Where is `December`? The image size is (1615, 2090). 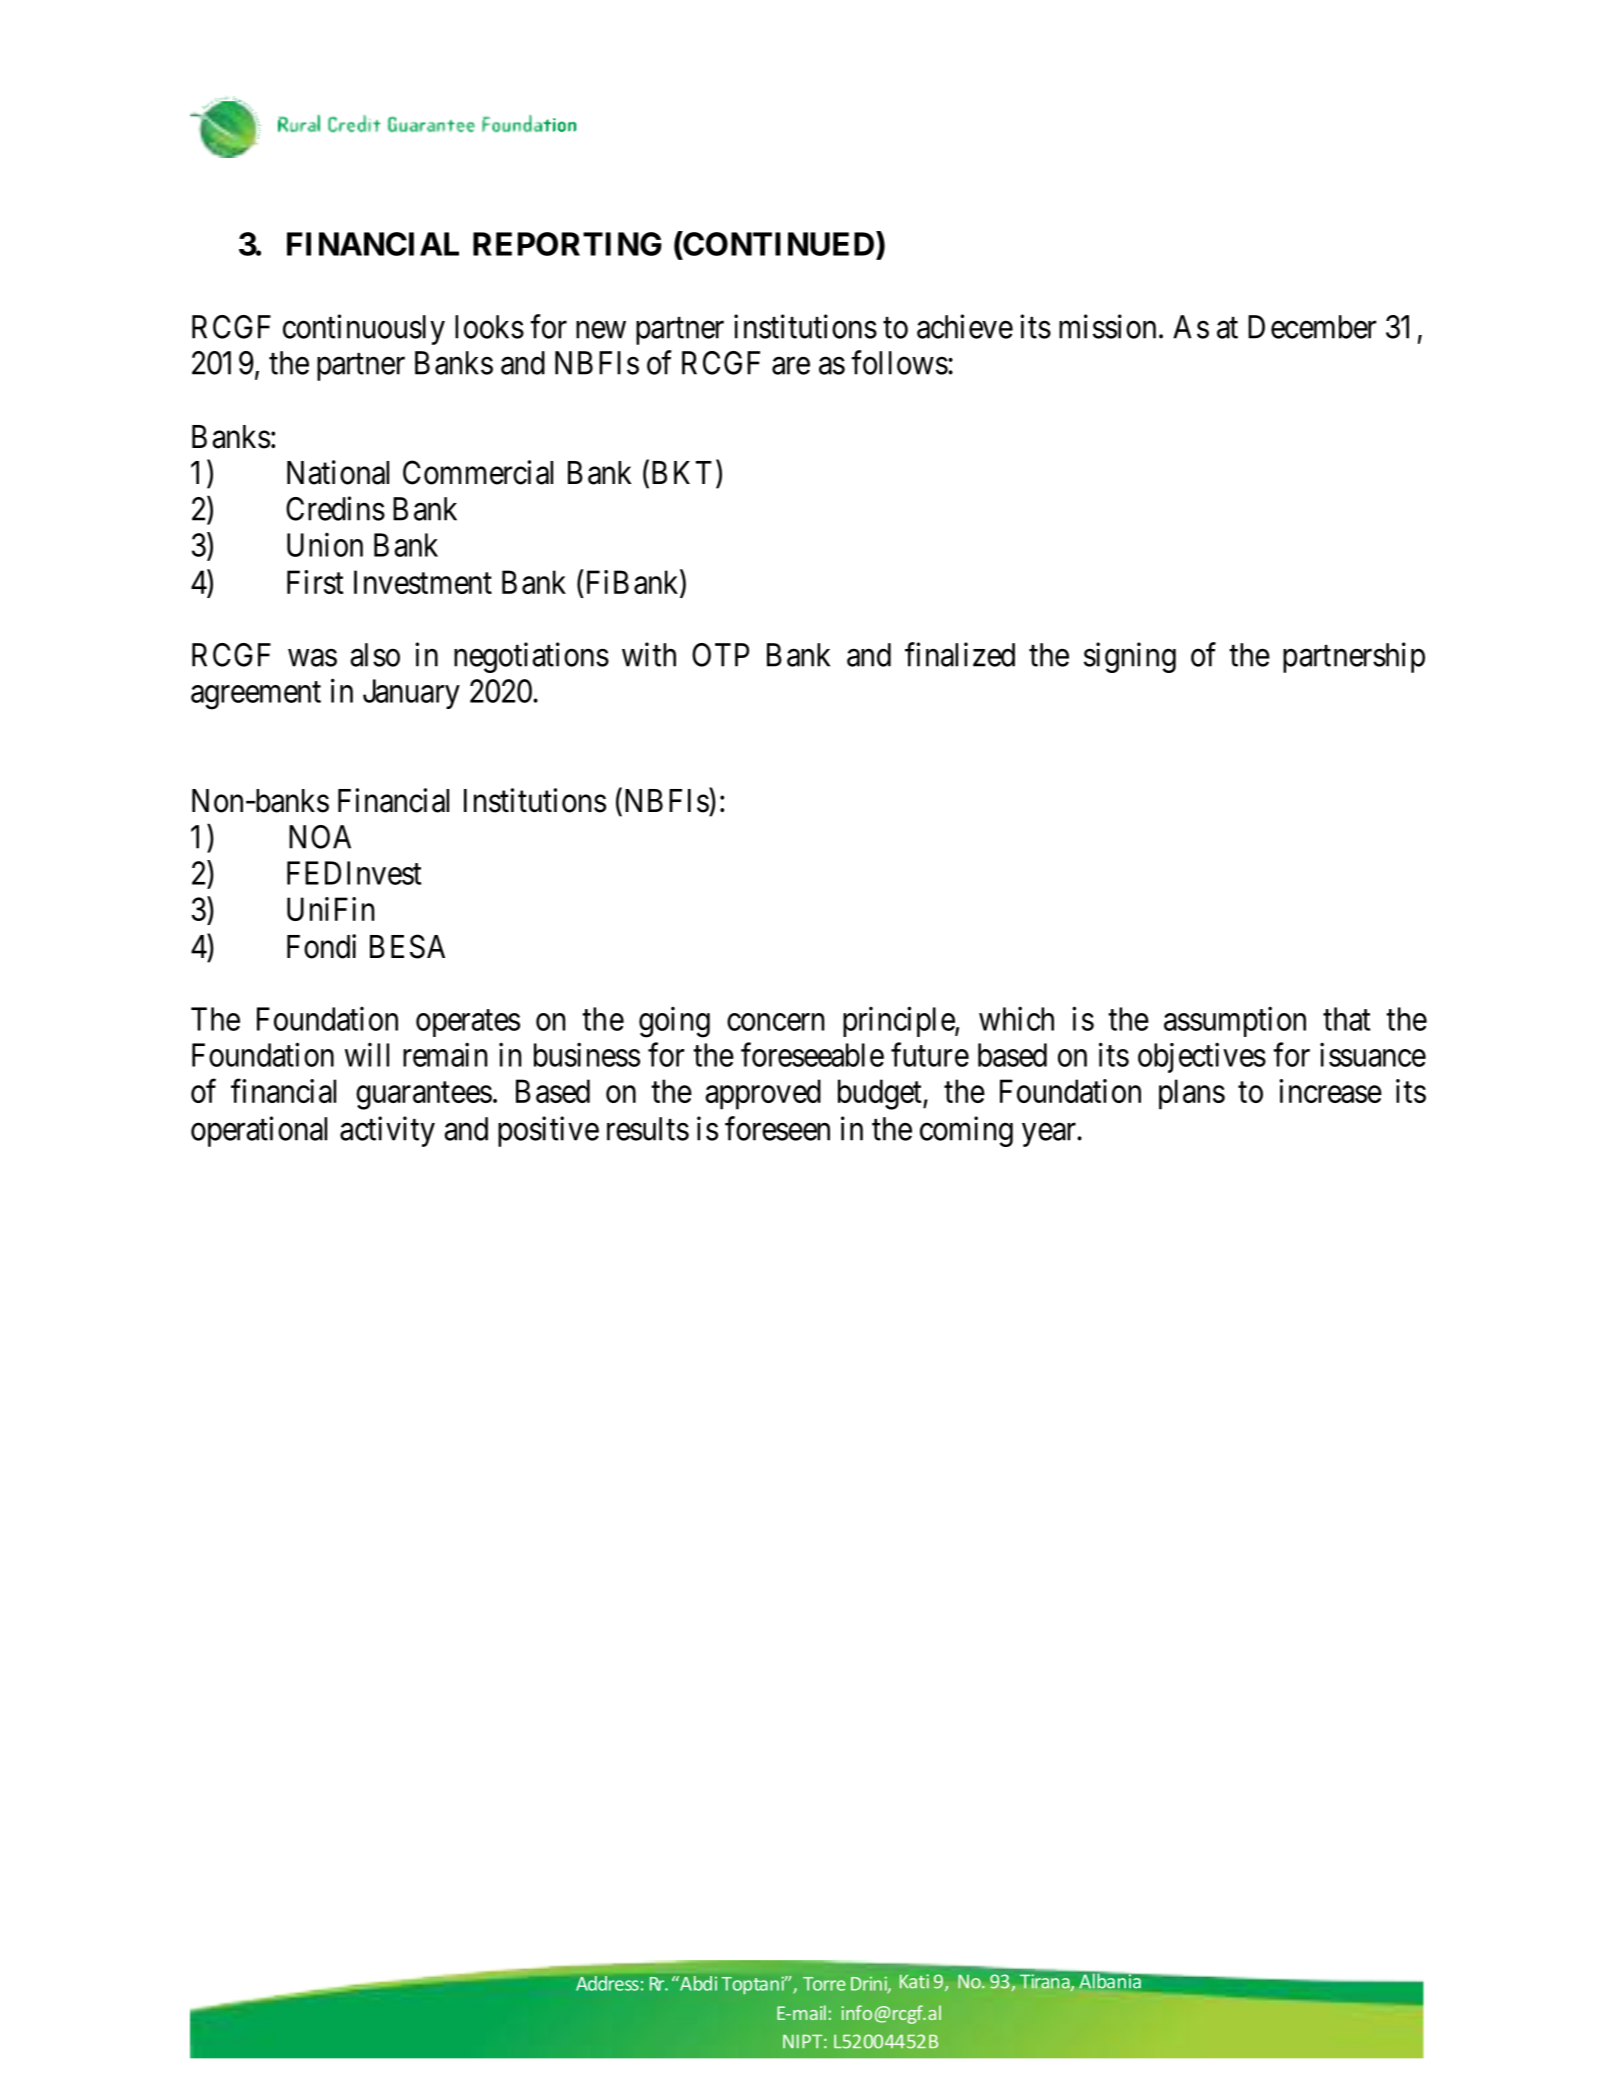 December is located at coordinates (1312, 327).
